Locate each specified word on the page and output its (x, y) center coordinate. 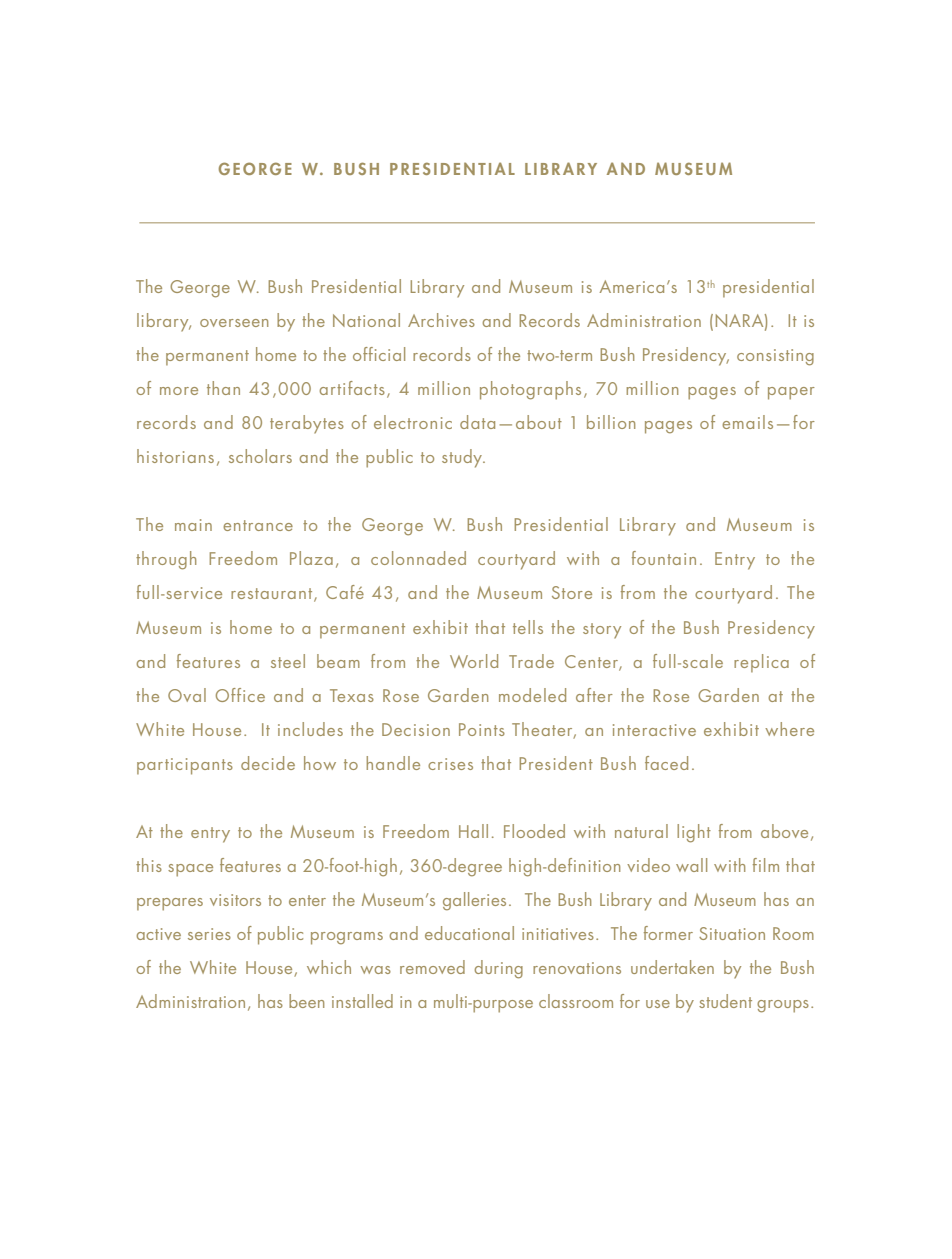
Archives (441, 320)
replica (761, 663)
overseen (234, 323)
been (306, 1001)
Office (240, 695)
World (474, 661)
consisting (775, 357)
